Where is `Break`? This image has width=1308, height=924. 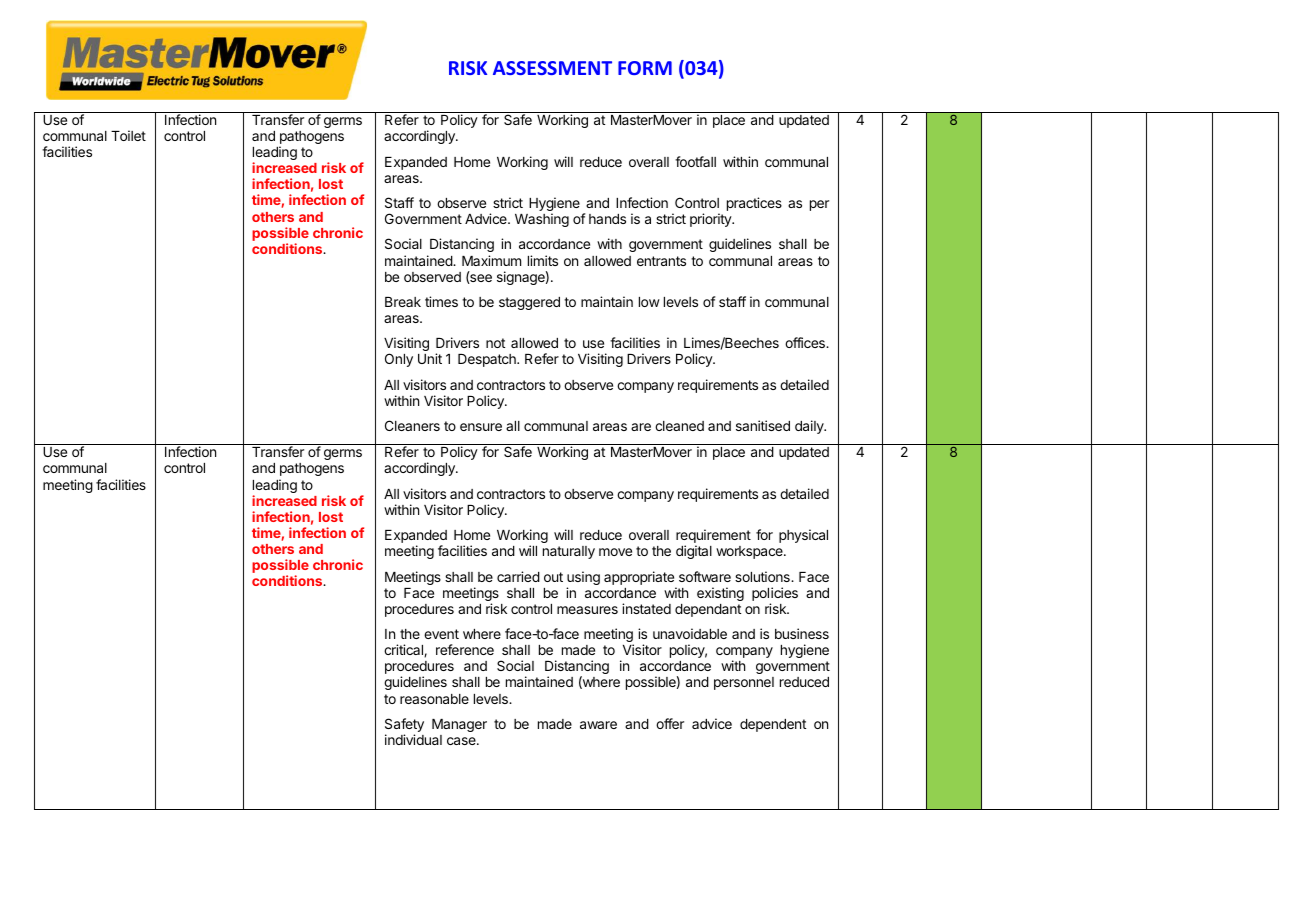 Break is located at coordinates (403, 302).
